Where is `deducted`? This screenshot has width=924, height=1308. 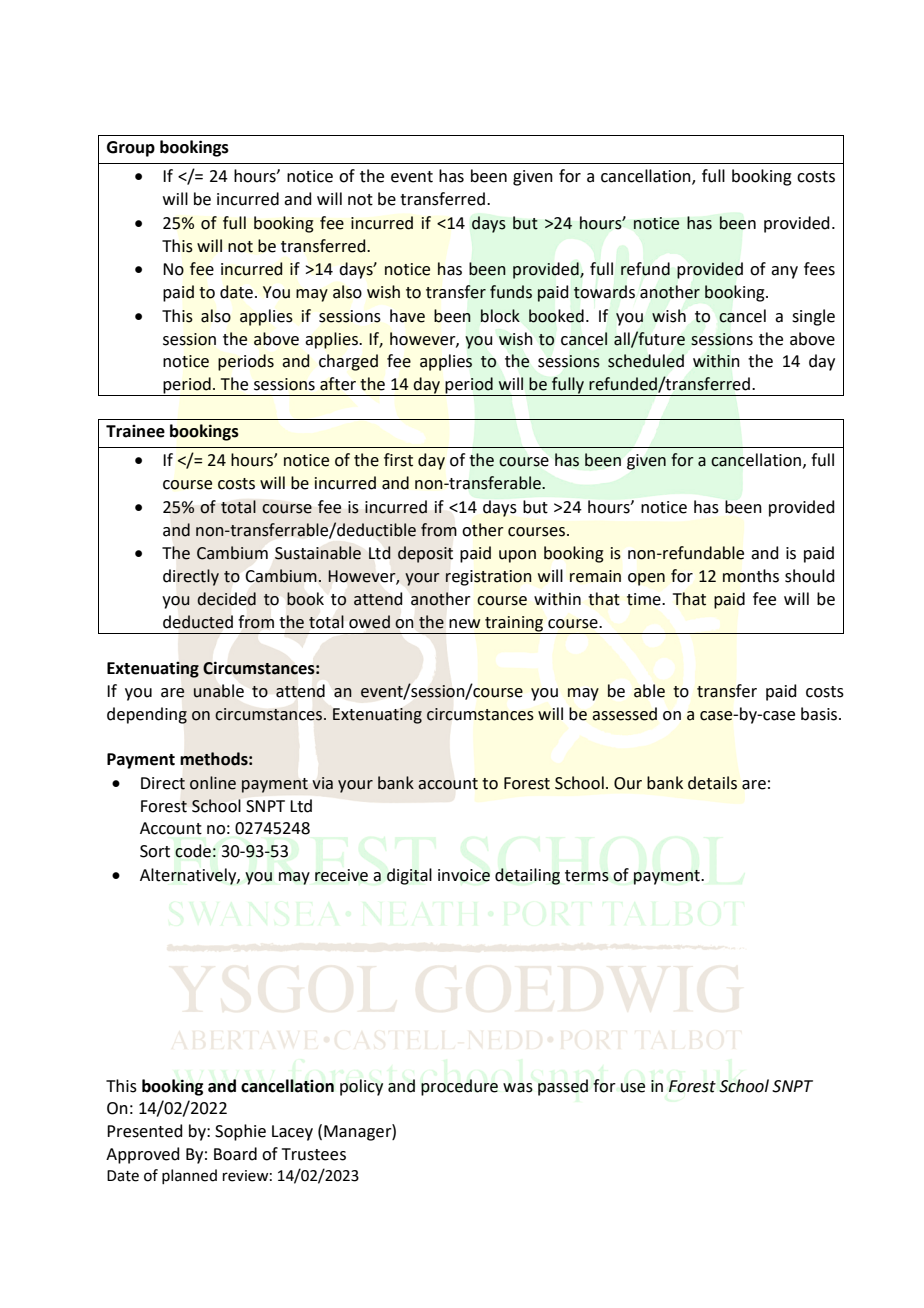 deducted is located at coordinates (198, 622).
